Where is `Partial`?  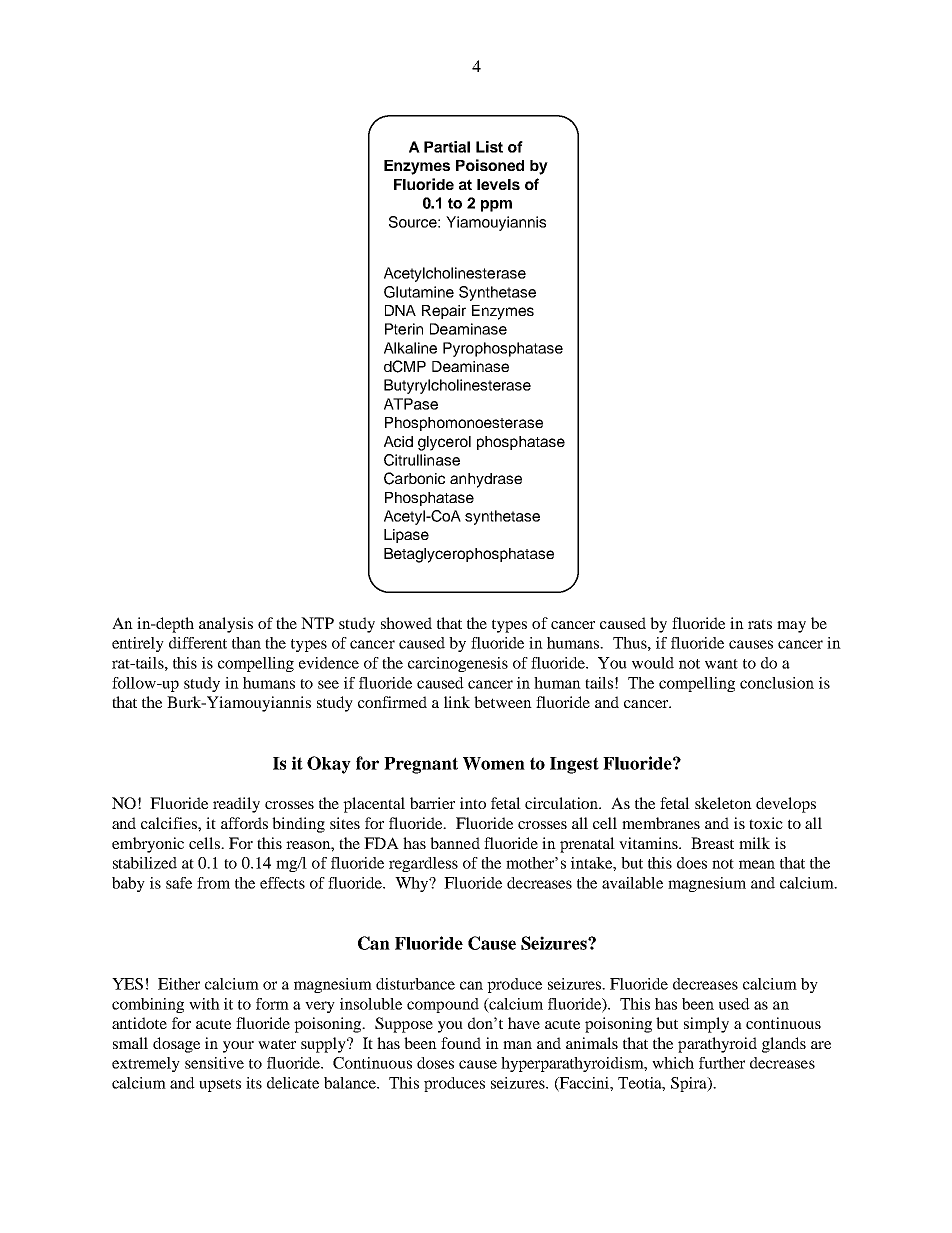 Partial is located at coordinates (447, 147).
